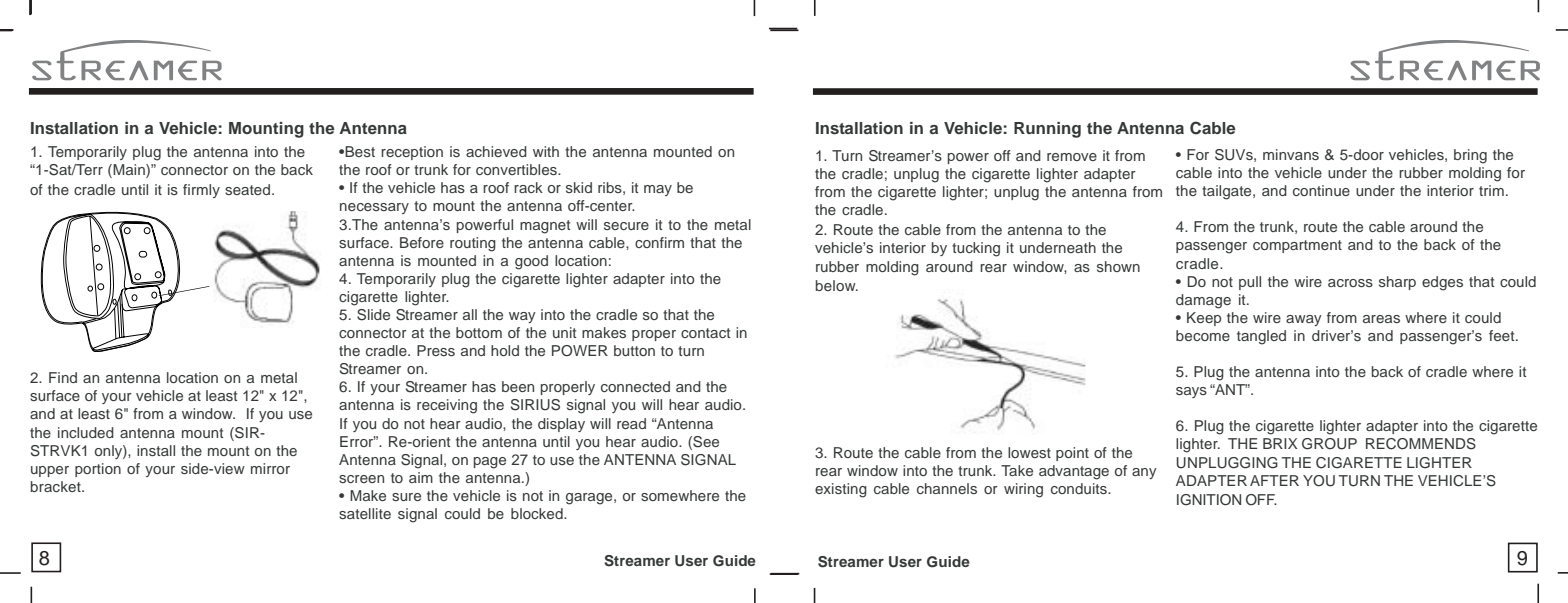 This screenshot has height=603, width=1568. Describe the element at coordinates (63, 377) in the screenshot. I see `Find` at that location.
